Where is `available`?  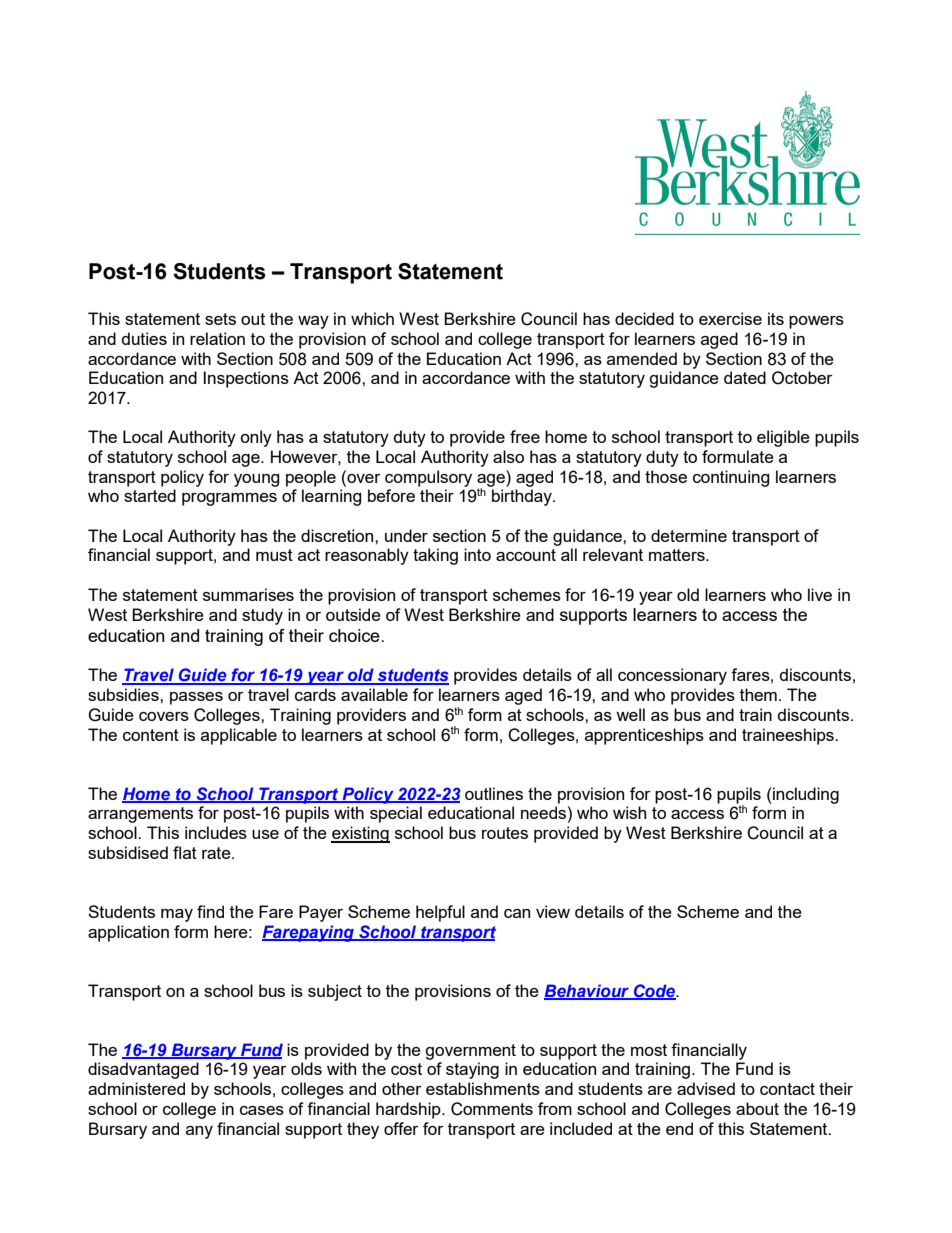
available is located at coordinates (374, 694).
